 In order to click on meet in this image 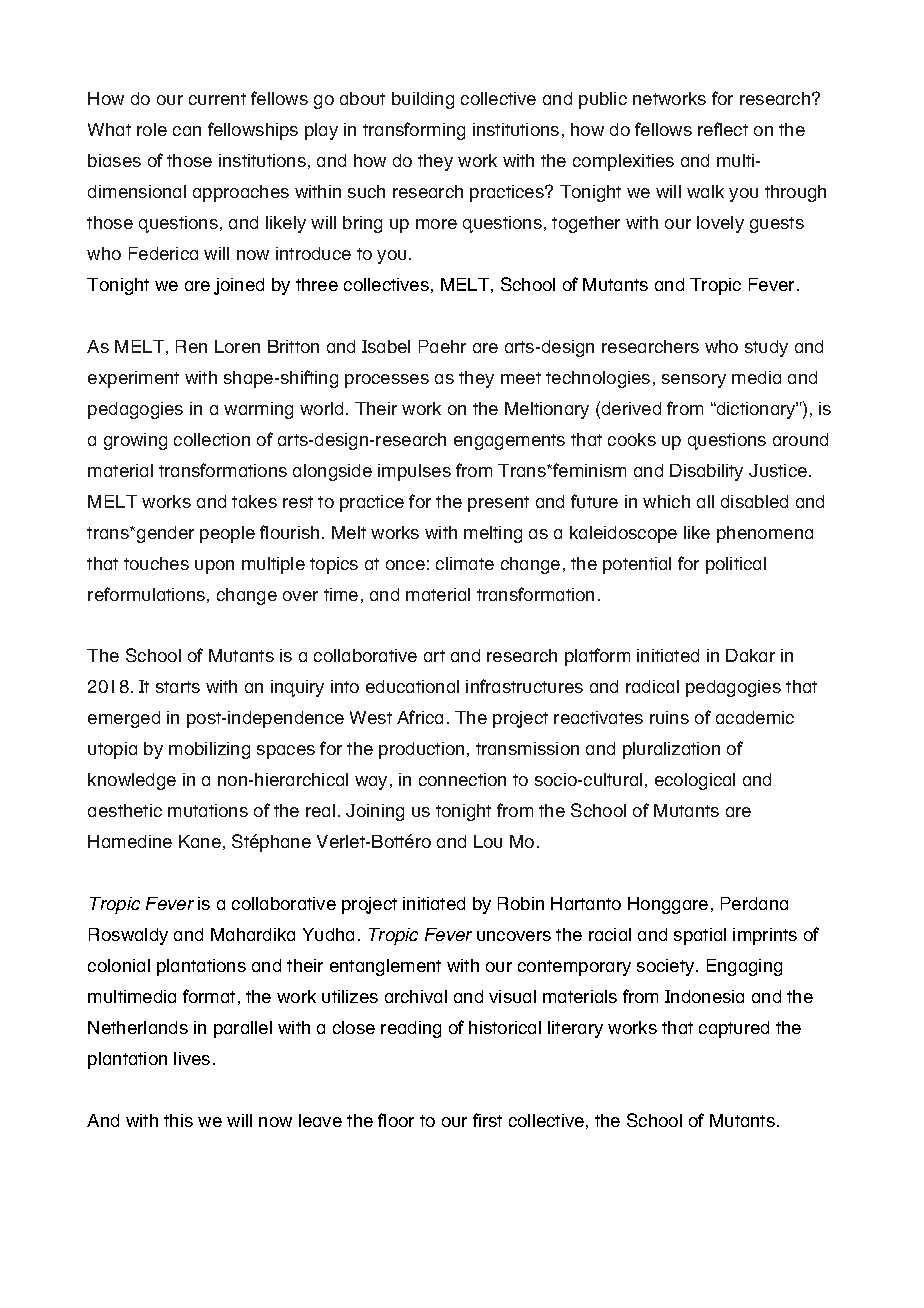, I will do `click(521, 378)`.
